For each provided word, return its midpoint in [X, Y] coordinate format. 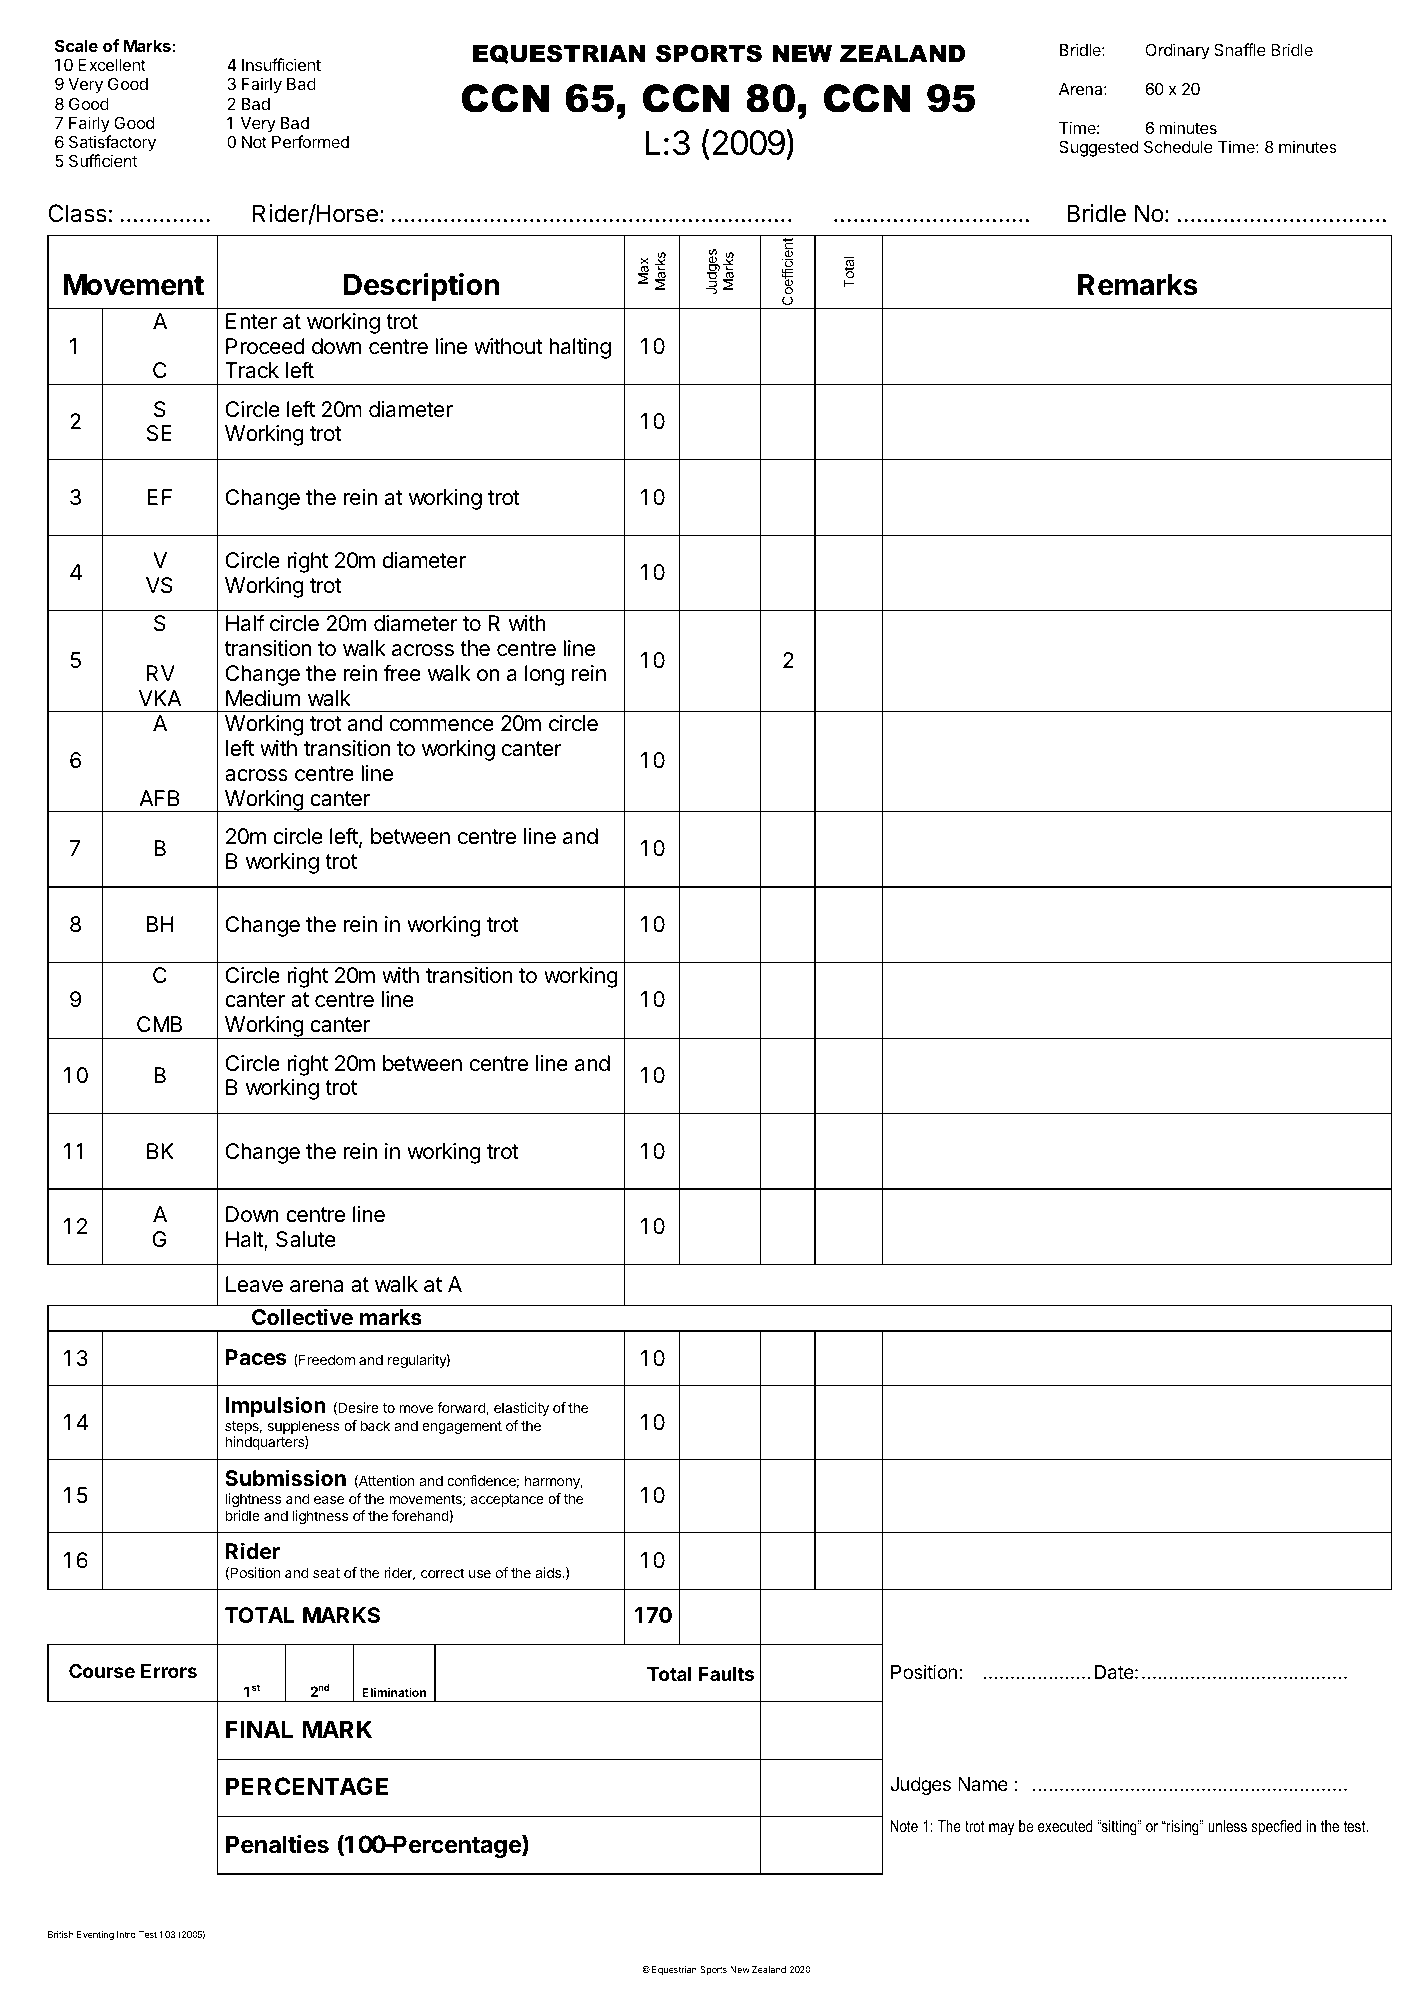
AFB [159, 798]
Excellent [112, 65]
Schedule [1178, 146]
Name [983, 1784]
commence [442, 725]
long [545, 675]
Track [252, 370]
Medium [263, 698]
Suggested [1098, 148]
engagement [462, 1427]
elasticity [521, 1409]
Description [421, 287]
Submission [285, 1478]
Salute [306, 1239]
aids [549, 1572]
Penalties [277, 1844]
